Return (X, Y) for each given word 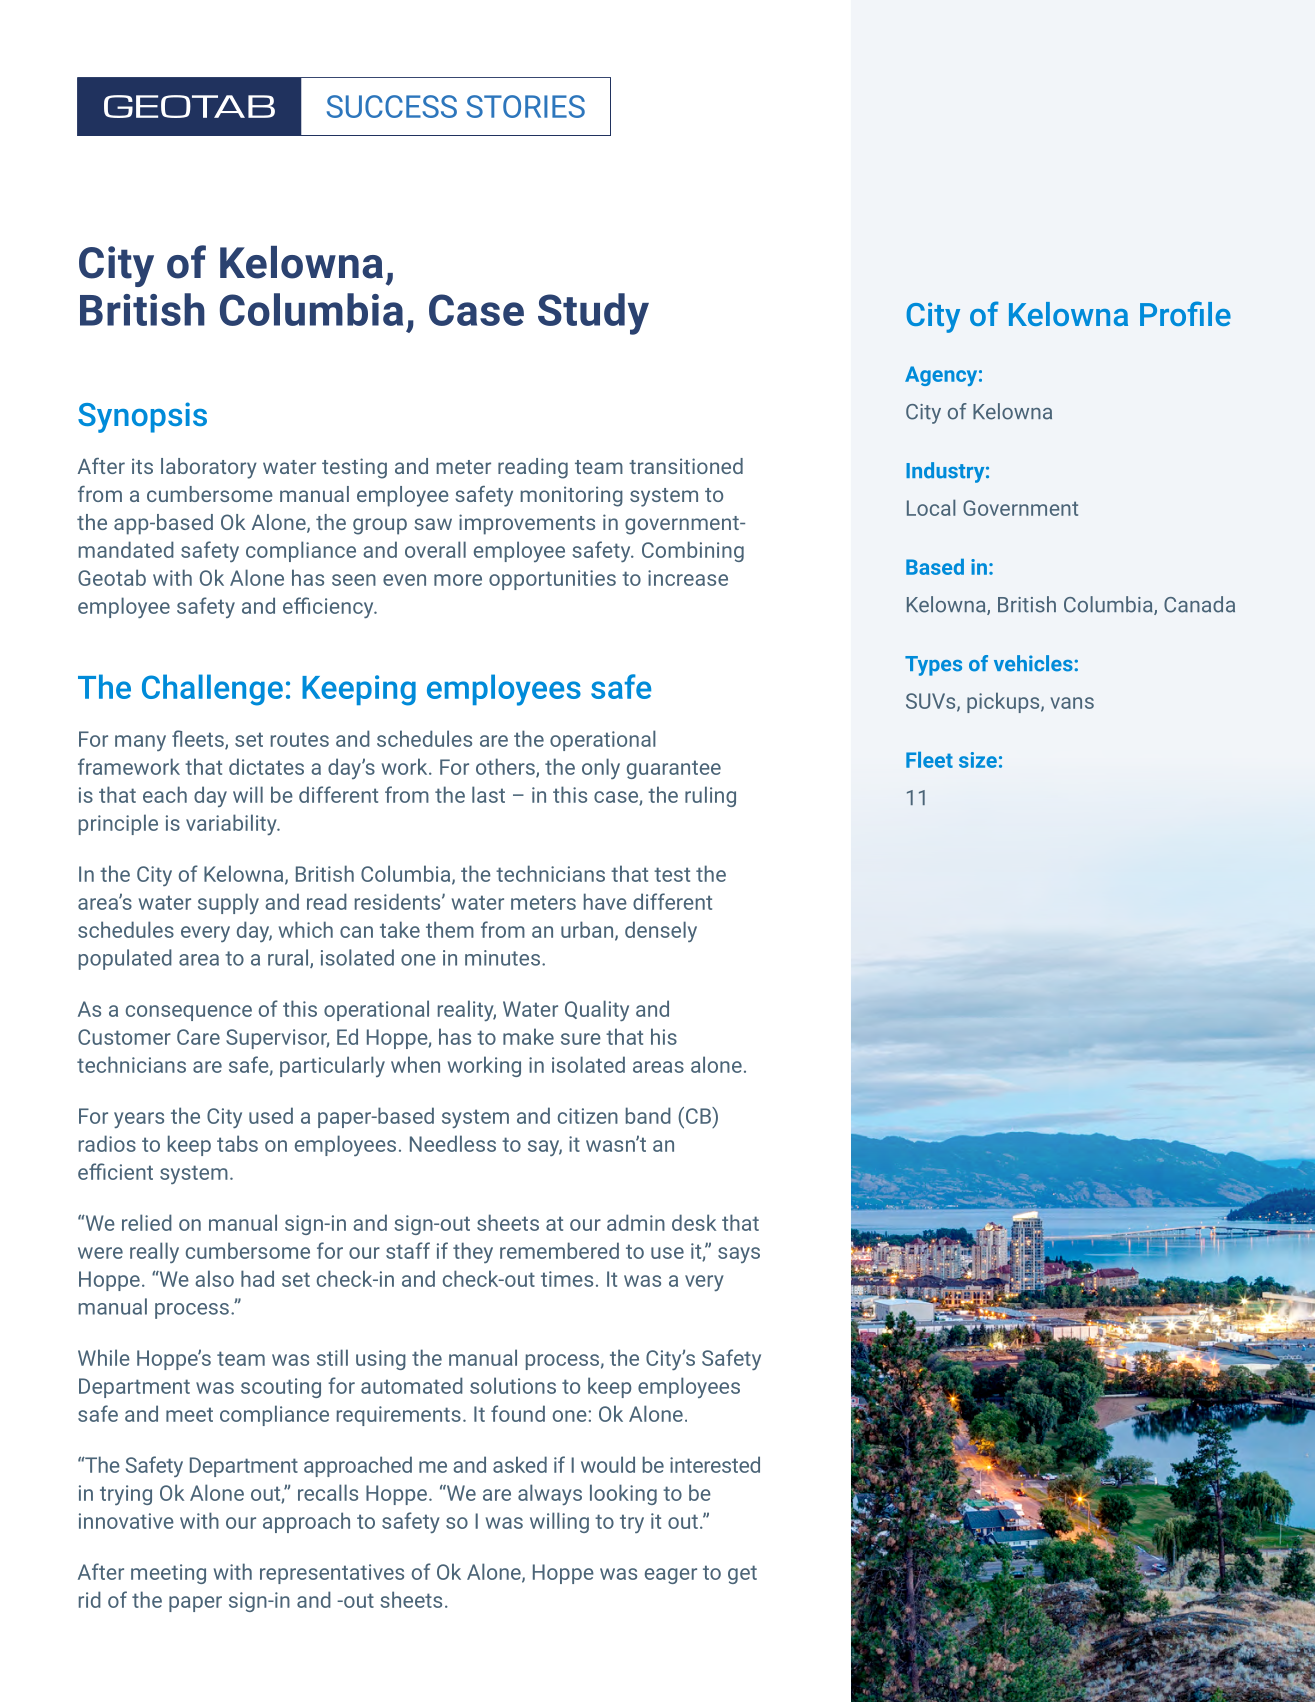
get (742, 1574)
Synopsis (142, 417)
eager (671, 1576)
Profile (1185, 313)
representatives (332, 1574)
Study (593, 314)
